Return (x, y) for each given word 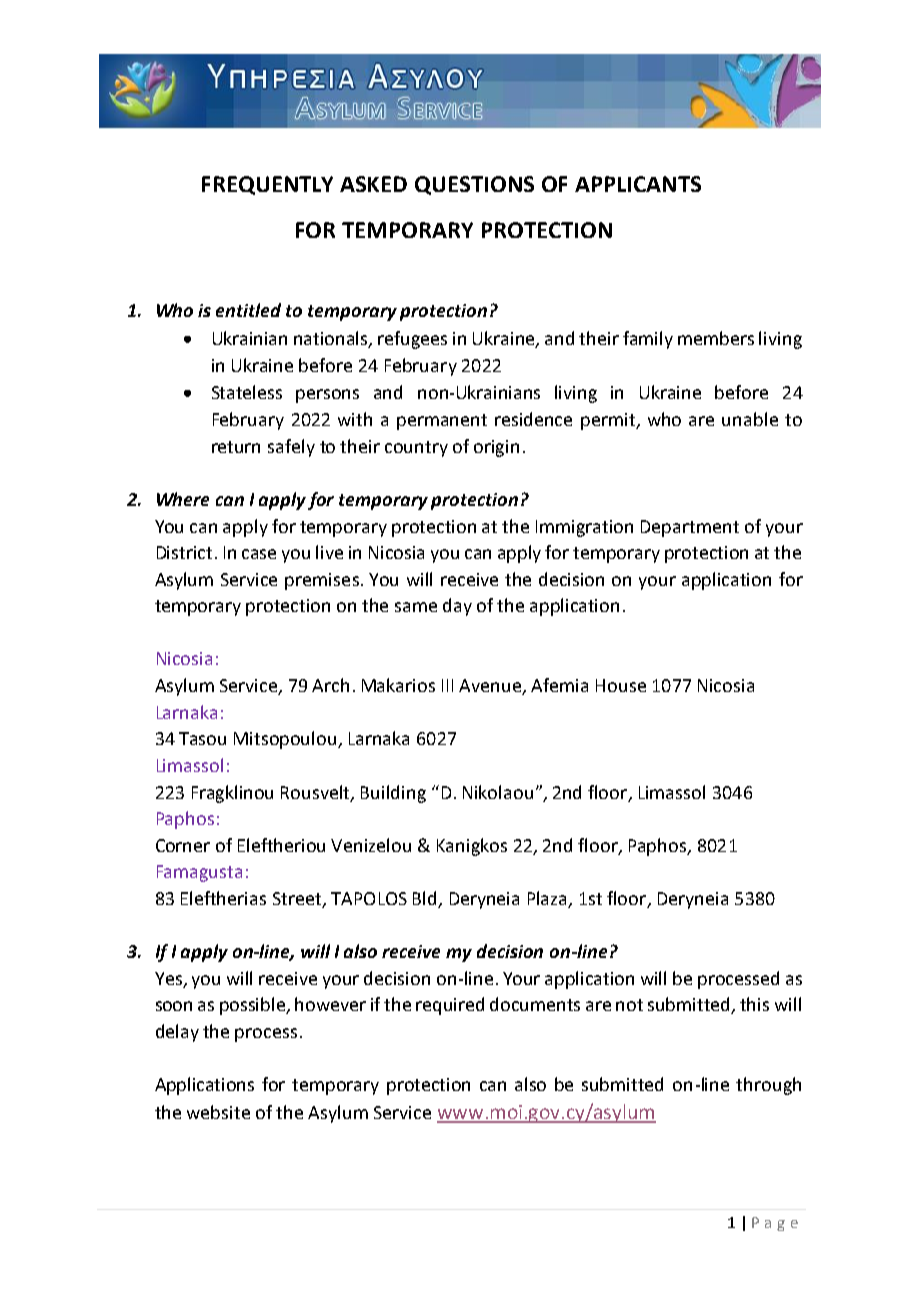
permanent (442, 422)
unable (750, 419)
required (450, 1006)
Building (393, 794)
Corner (183, 845)
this (754, 1004)
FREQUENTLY (267, 185)
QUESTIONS (474, 185)
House (621, 685)
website (218, 1112)
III (447, 685)
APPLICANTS (638, 184)
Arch (330, 685)
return (236, 447)
